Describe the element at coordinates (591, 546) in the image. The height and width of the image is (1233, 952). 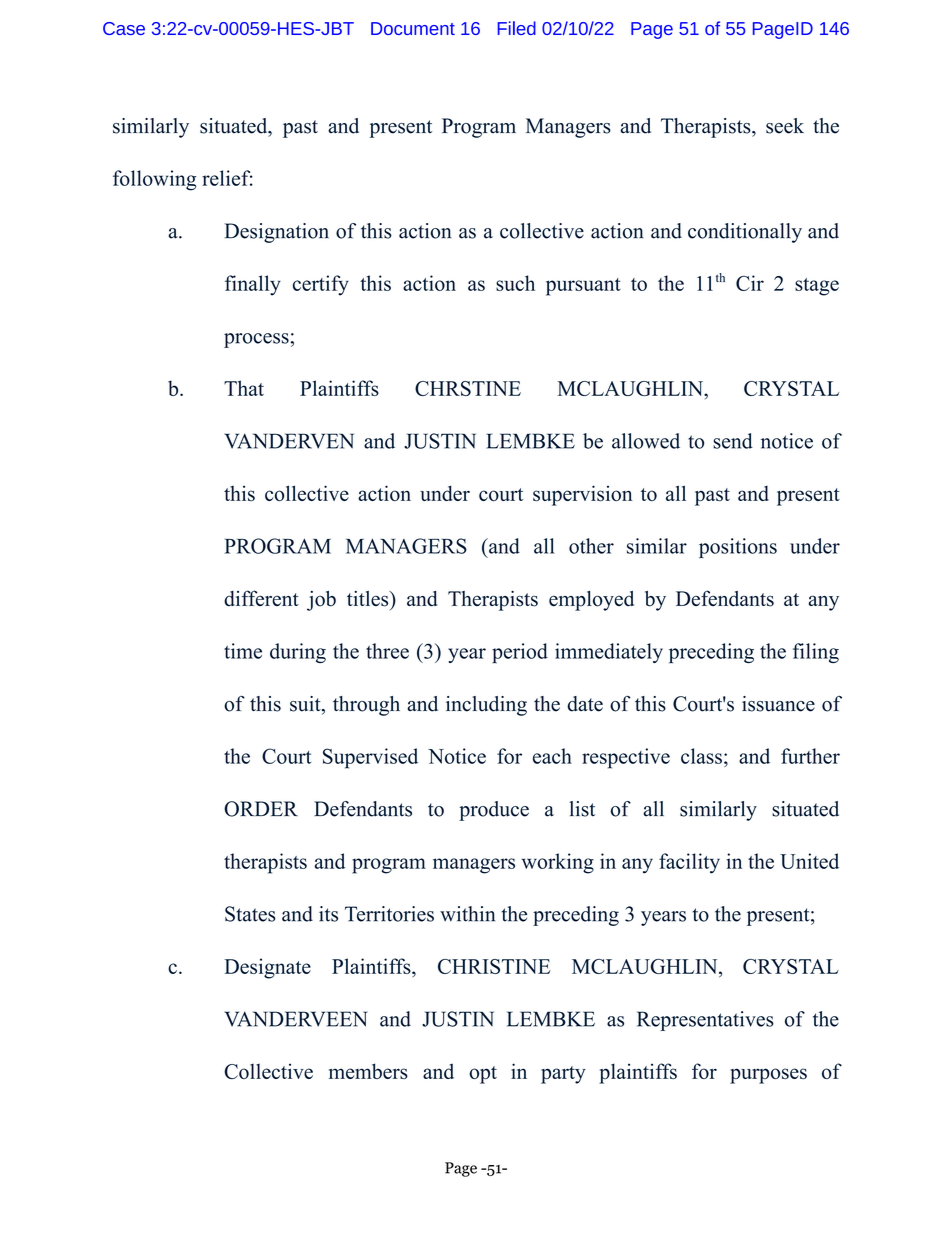
I see `other` at that location.
